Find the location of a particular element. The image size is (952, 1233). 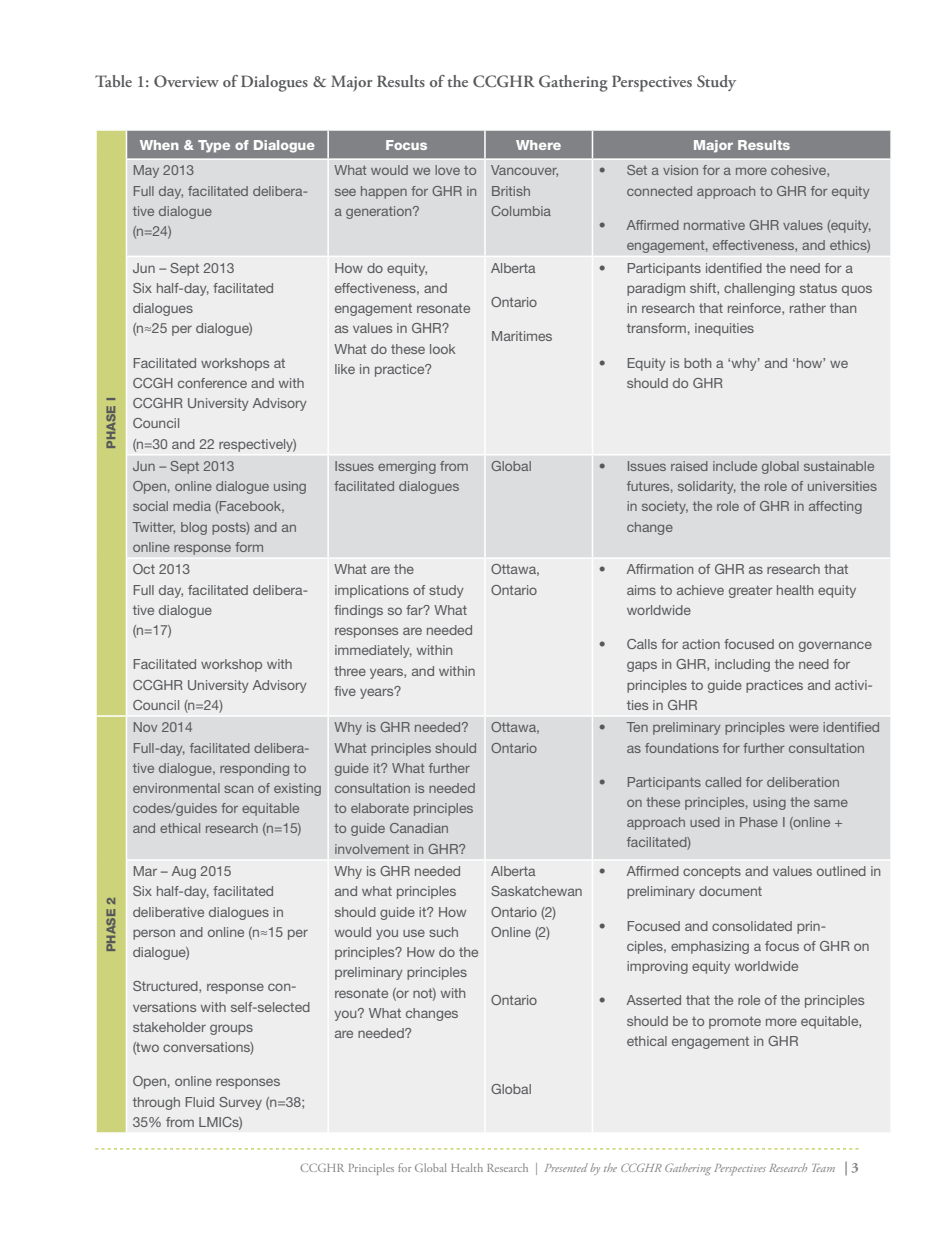

Survey is located at coordinates (240, 1103).
